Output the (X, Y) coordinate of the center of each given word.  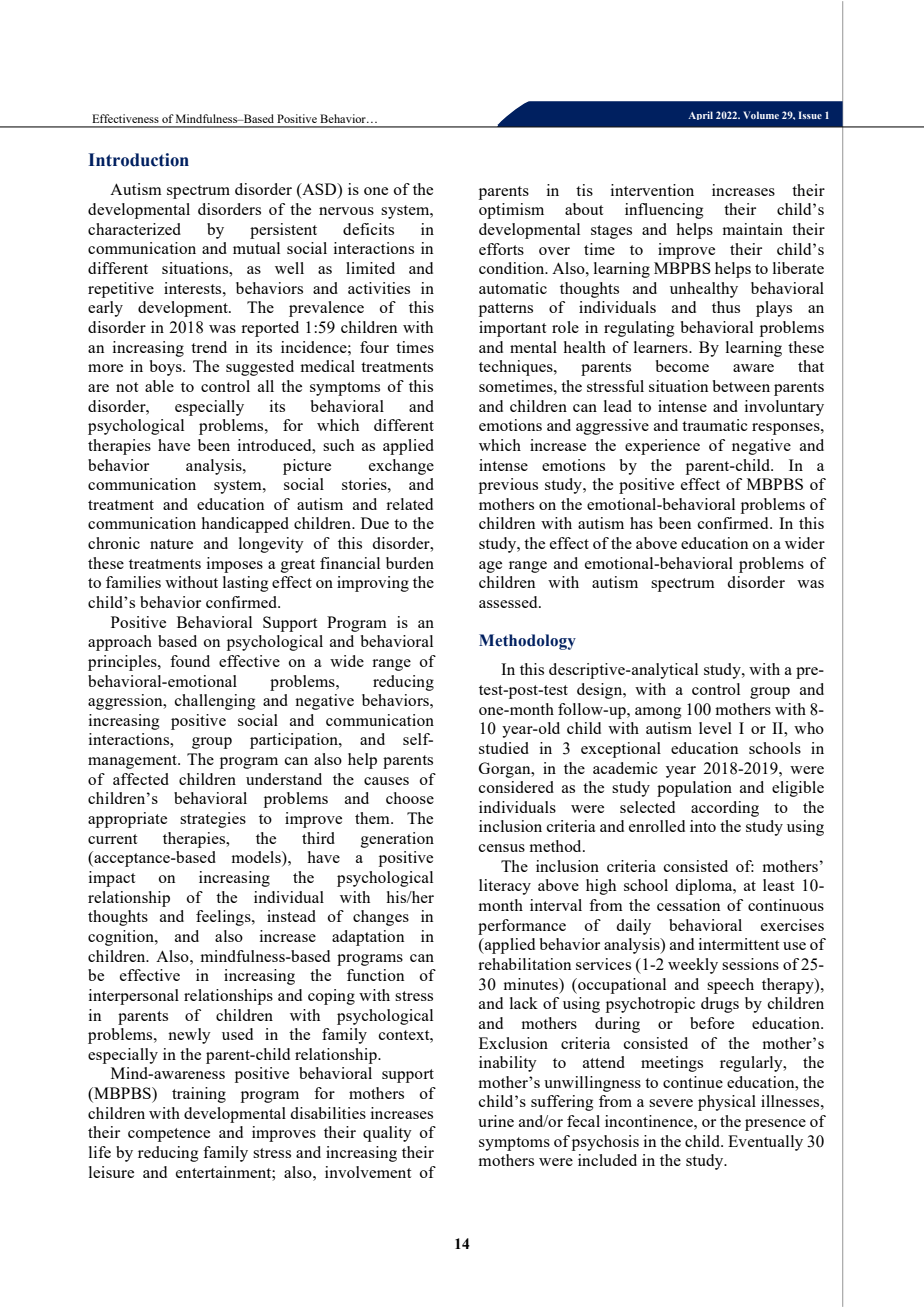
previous (508, 486)
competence (169, 1135)
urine (496, 1121)
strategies (213, 820)
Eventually (765, 1143)
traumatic (715, 425)
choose (410, 798)
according (725, 809)
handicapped (245, 525)
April (700, 115)
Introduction (139, 160)
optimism (511, 211)
